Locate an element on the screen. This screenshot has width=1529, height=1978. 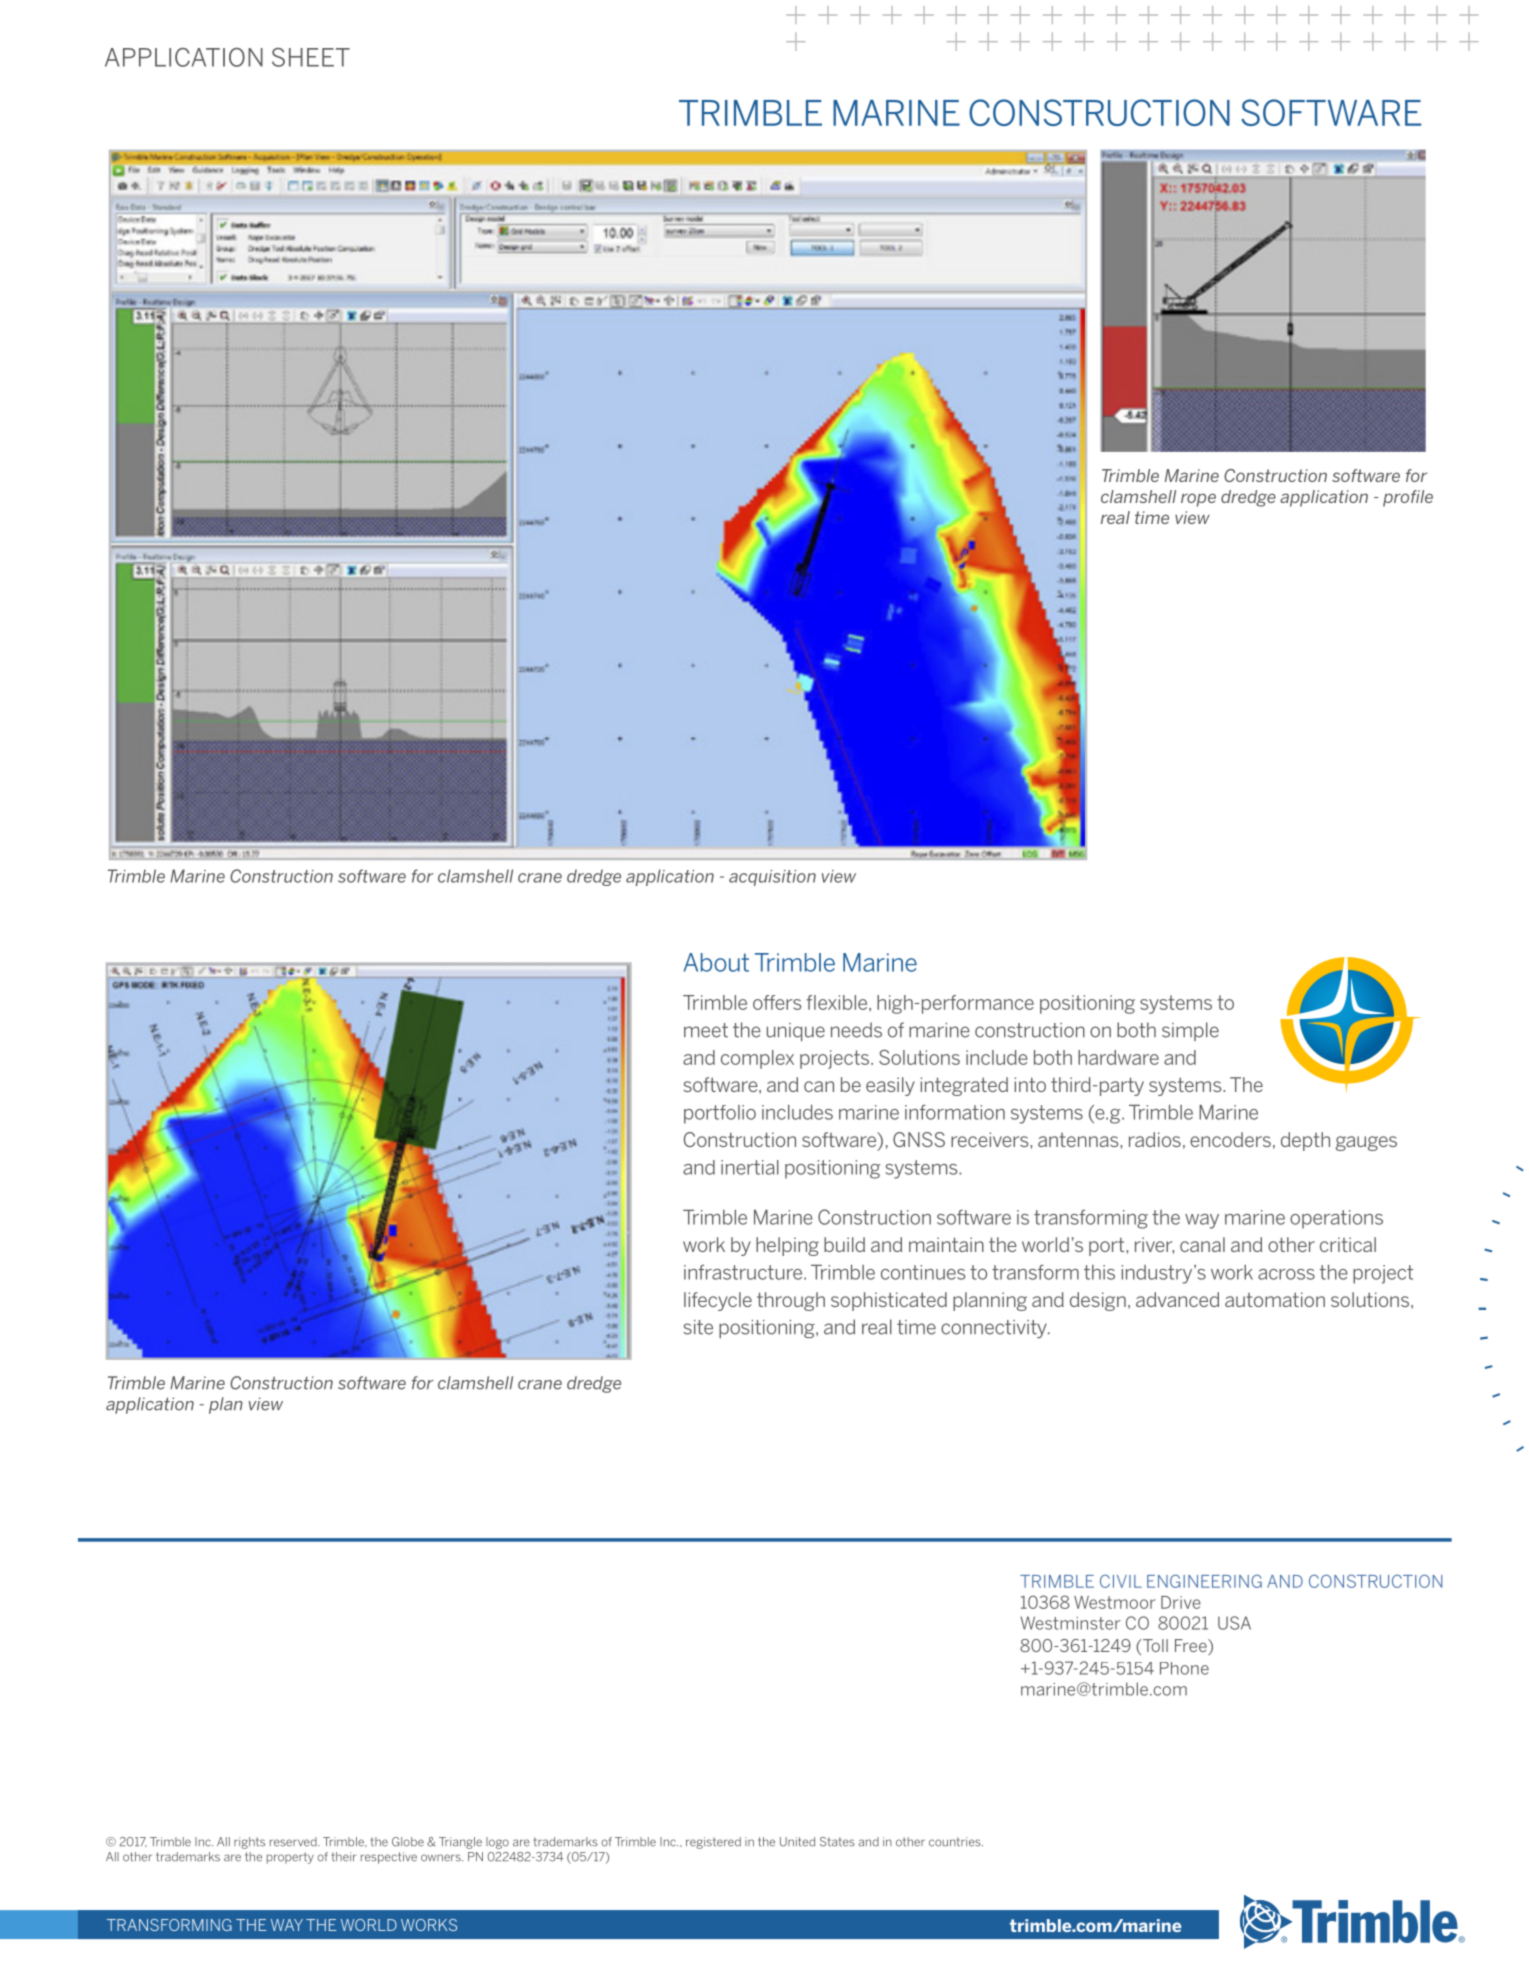
flexible is located at coordinates (838, 1003).
